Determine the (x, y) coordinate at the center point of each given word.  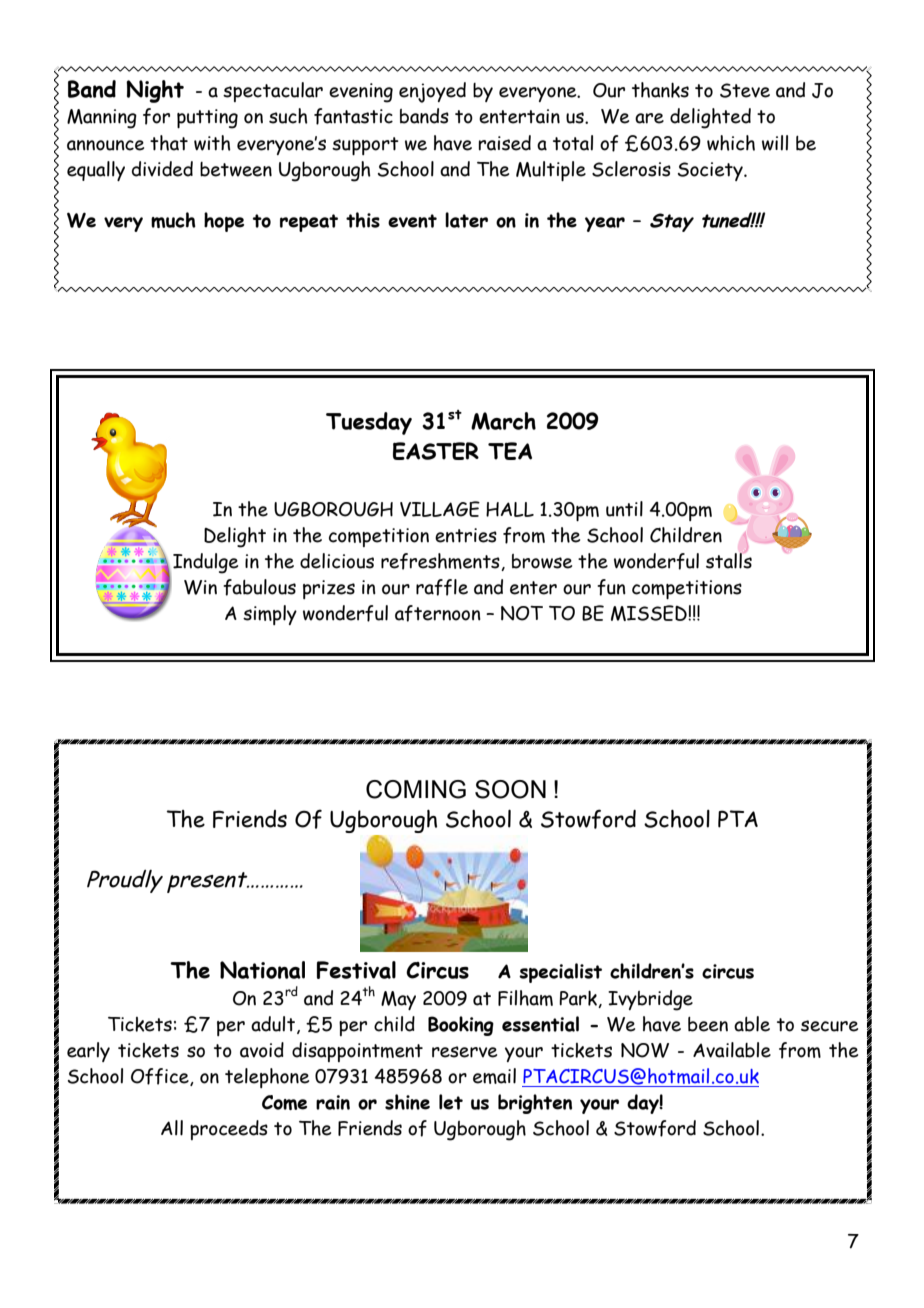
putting (207, 119)
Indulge (205, 563)
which (731, 143)
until (624, 509)
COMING (416, 789)
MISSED (650, 613)
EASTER (436, 451)
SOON (510, 789)
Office (161, 1077)
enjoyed (432, 92)
